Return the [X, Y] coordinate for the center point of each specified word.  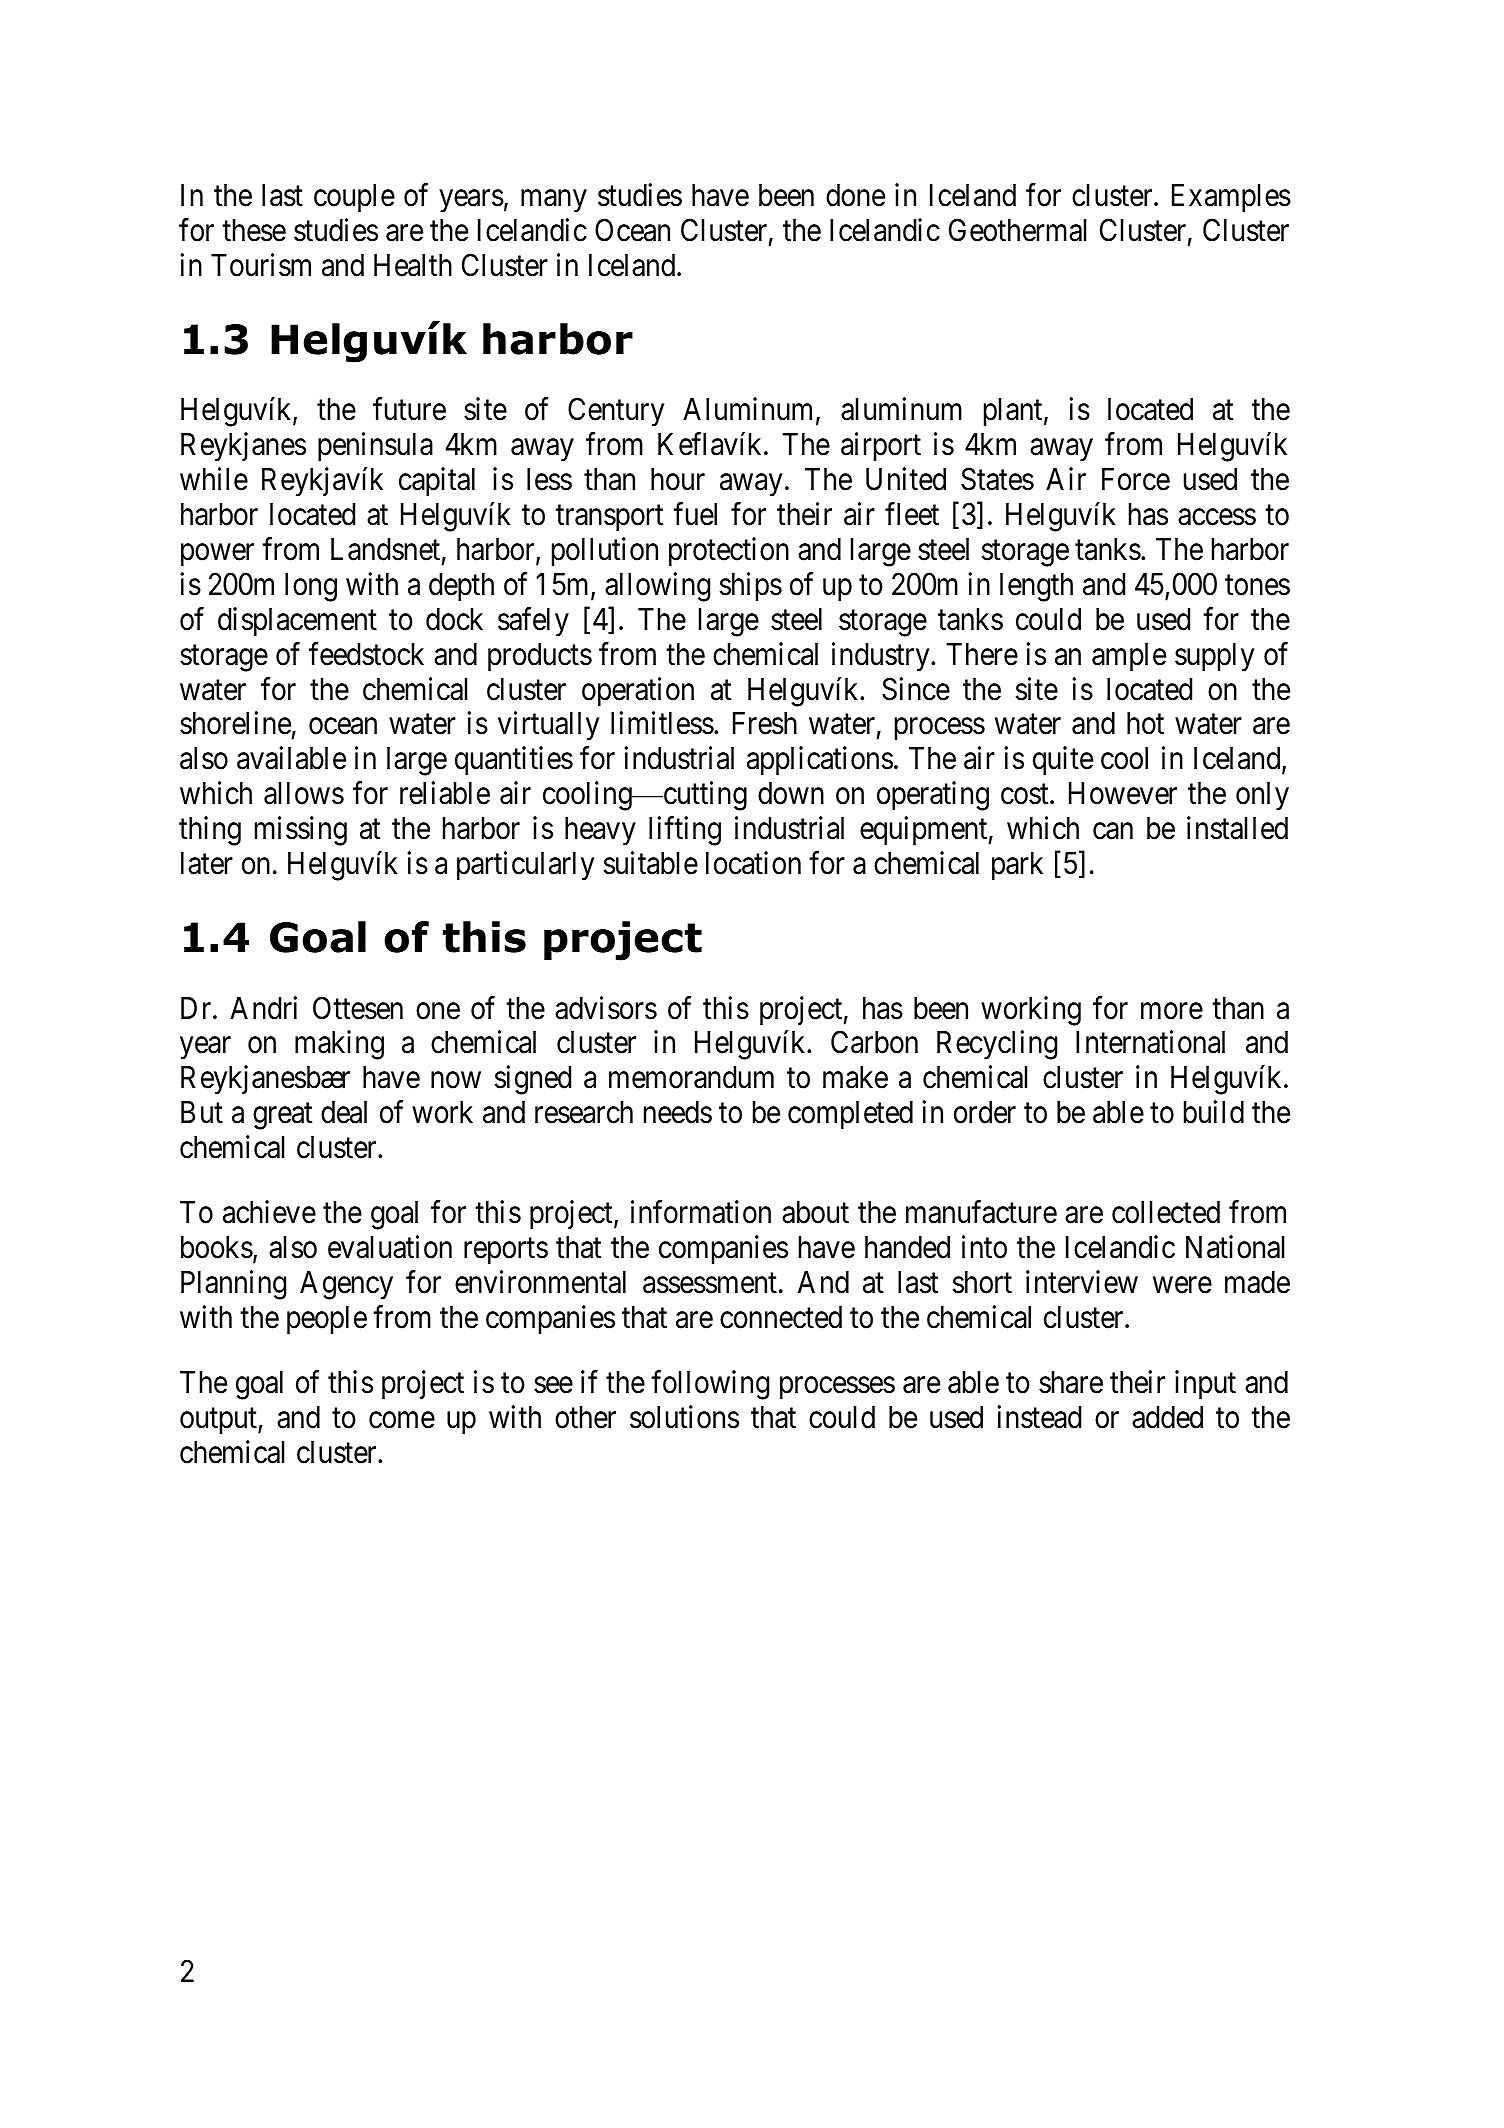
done [855, 195]
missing [301, 831]
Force [1136, 479]
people [327, 1320]
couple [354, 198]
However [1123, 793]
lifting [685, 831]
